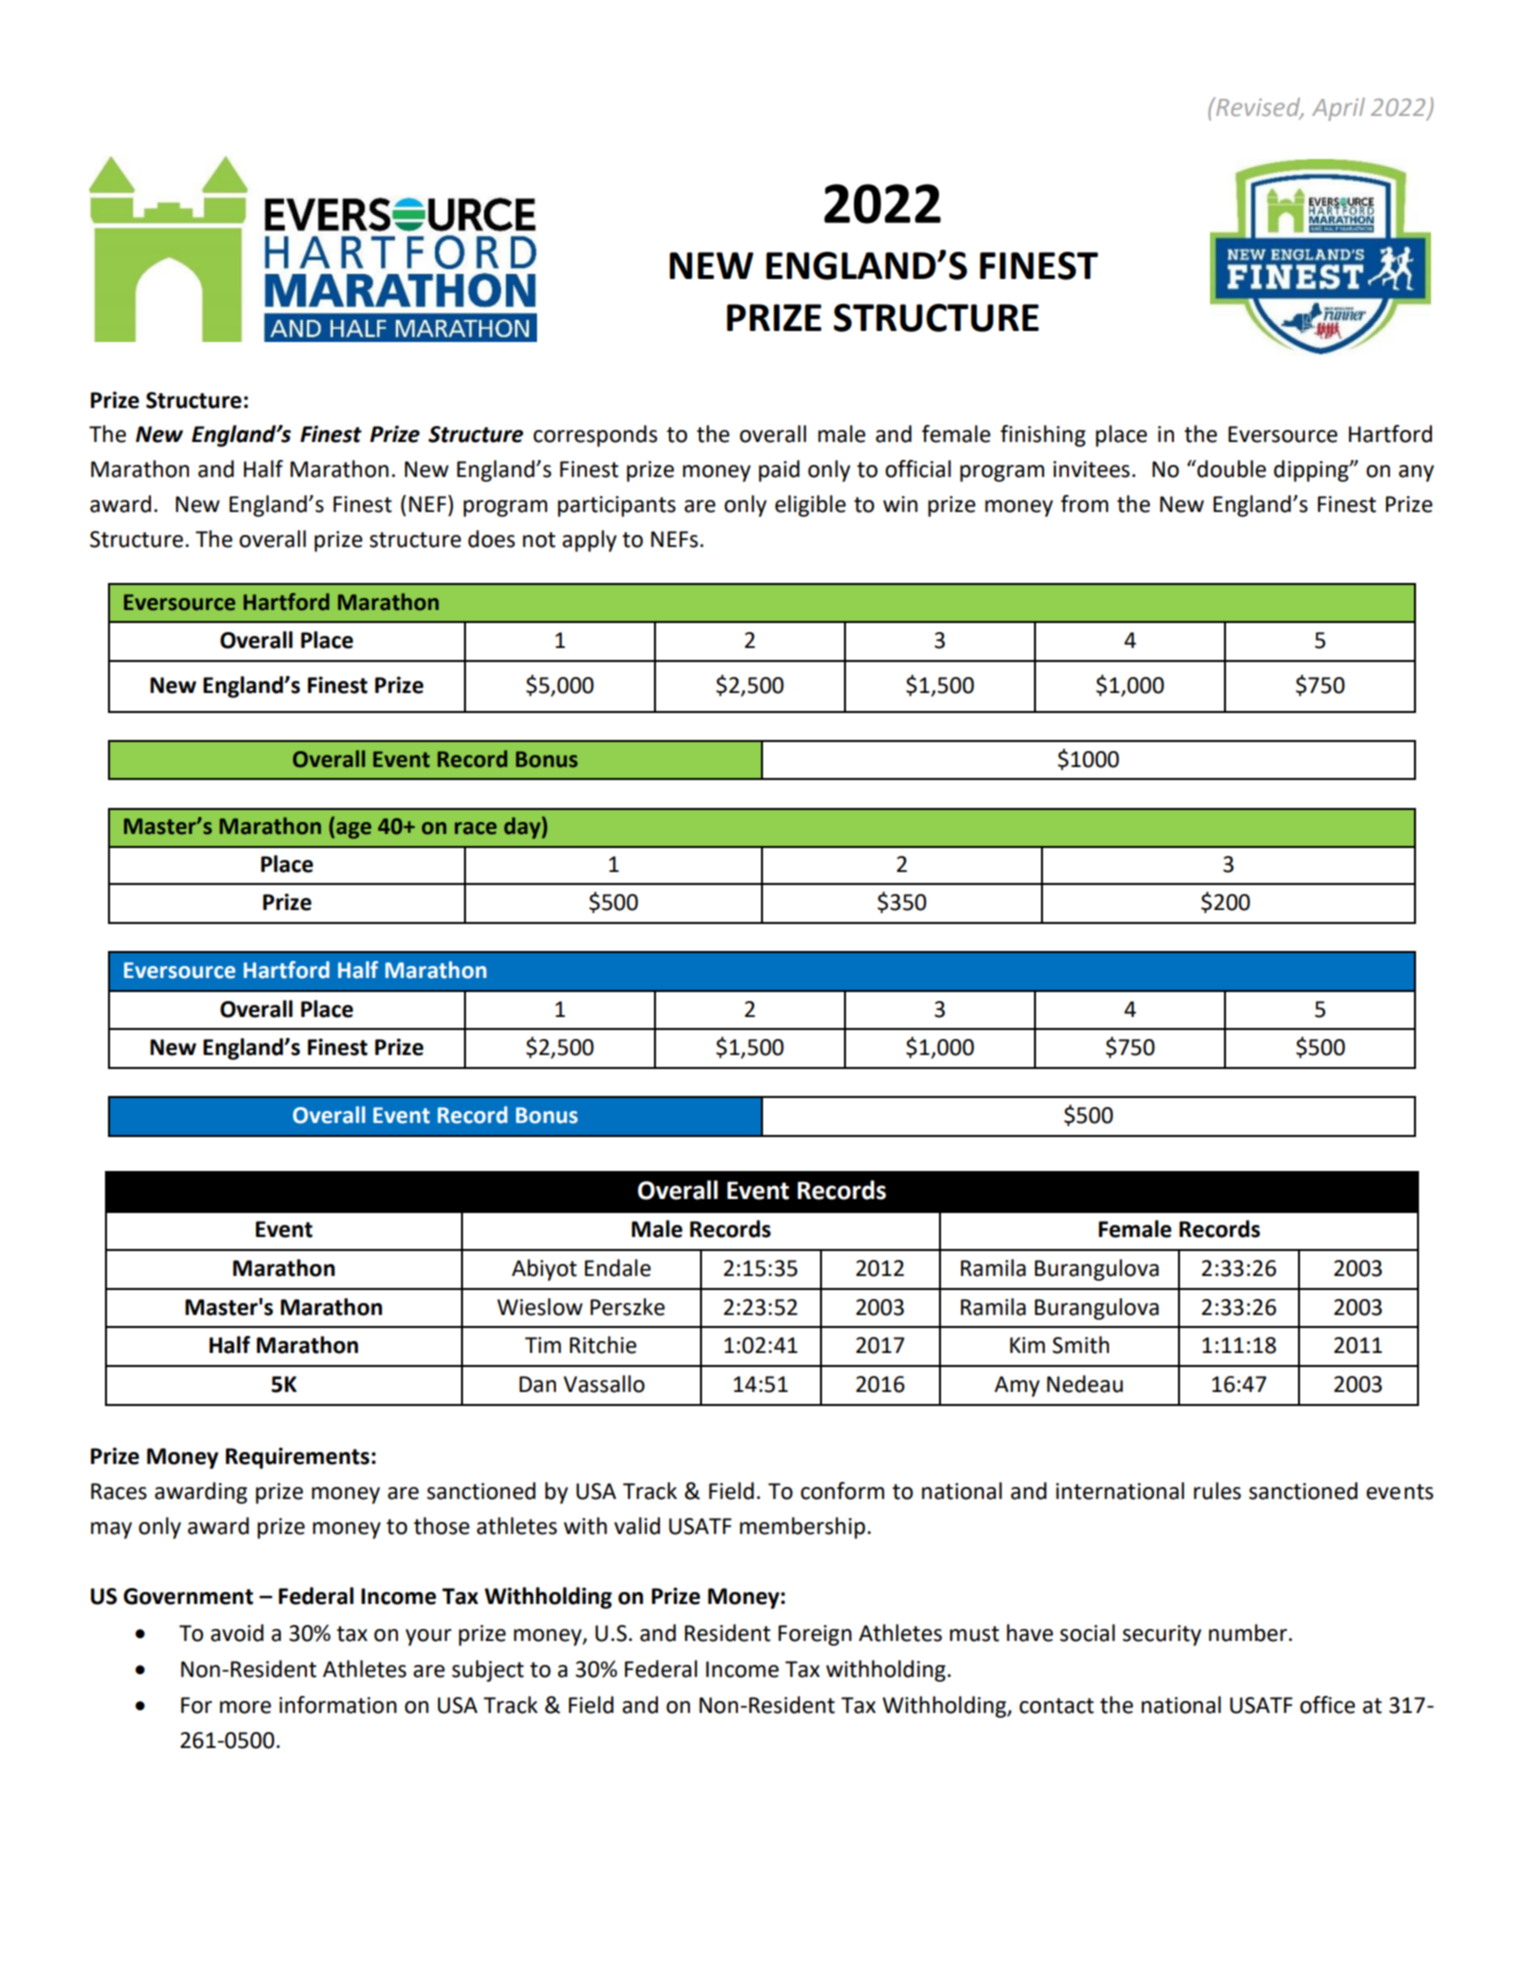 This screenshot has height=1973, width=1524. I want to click on age, so click(352, 830).
